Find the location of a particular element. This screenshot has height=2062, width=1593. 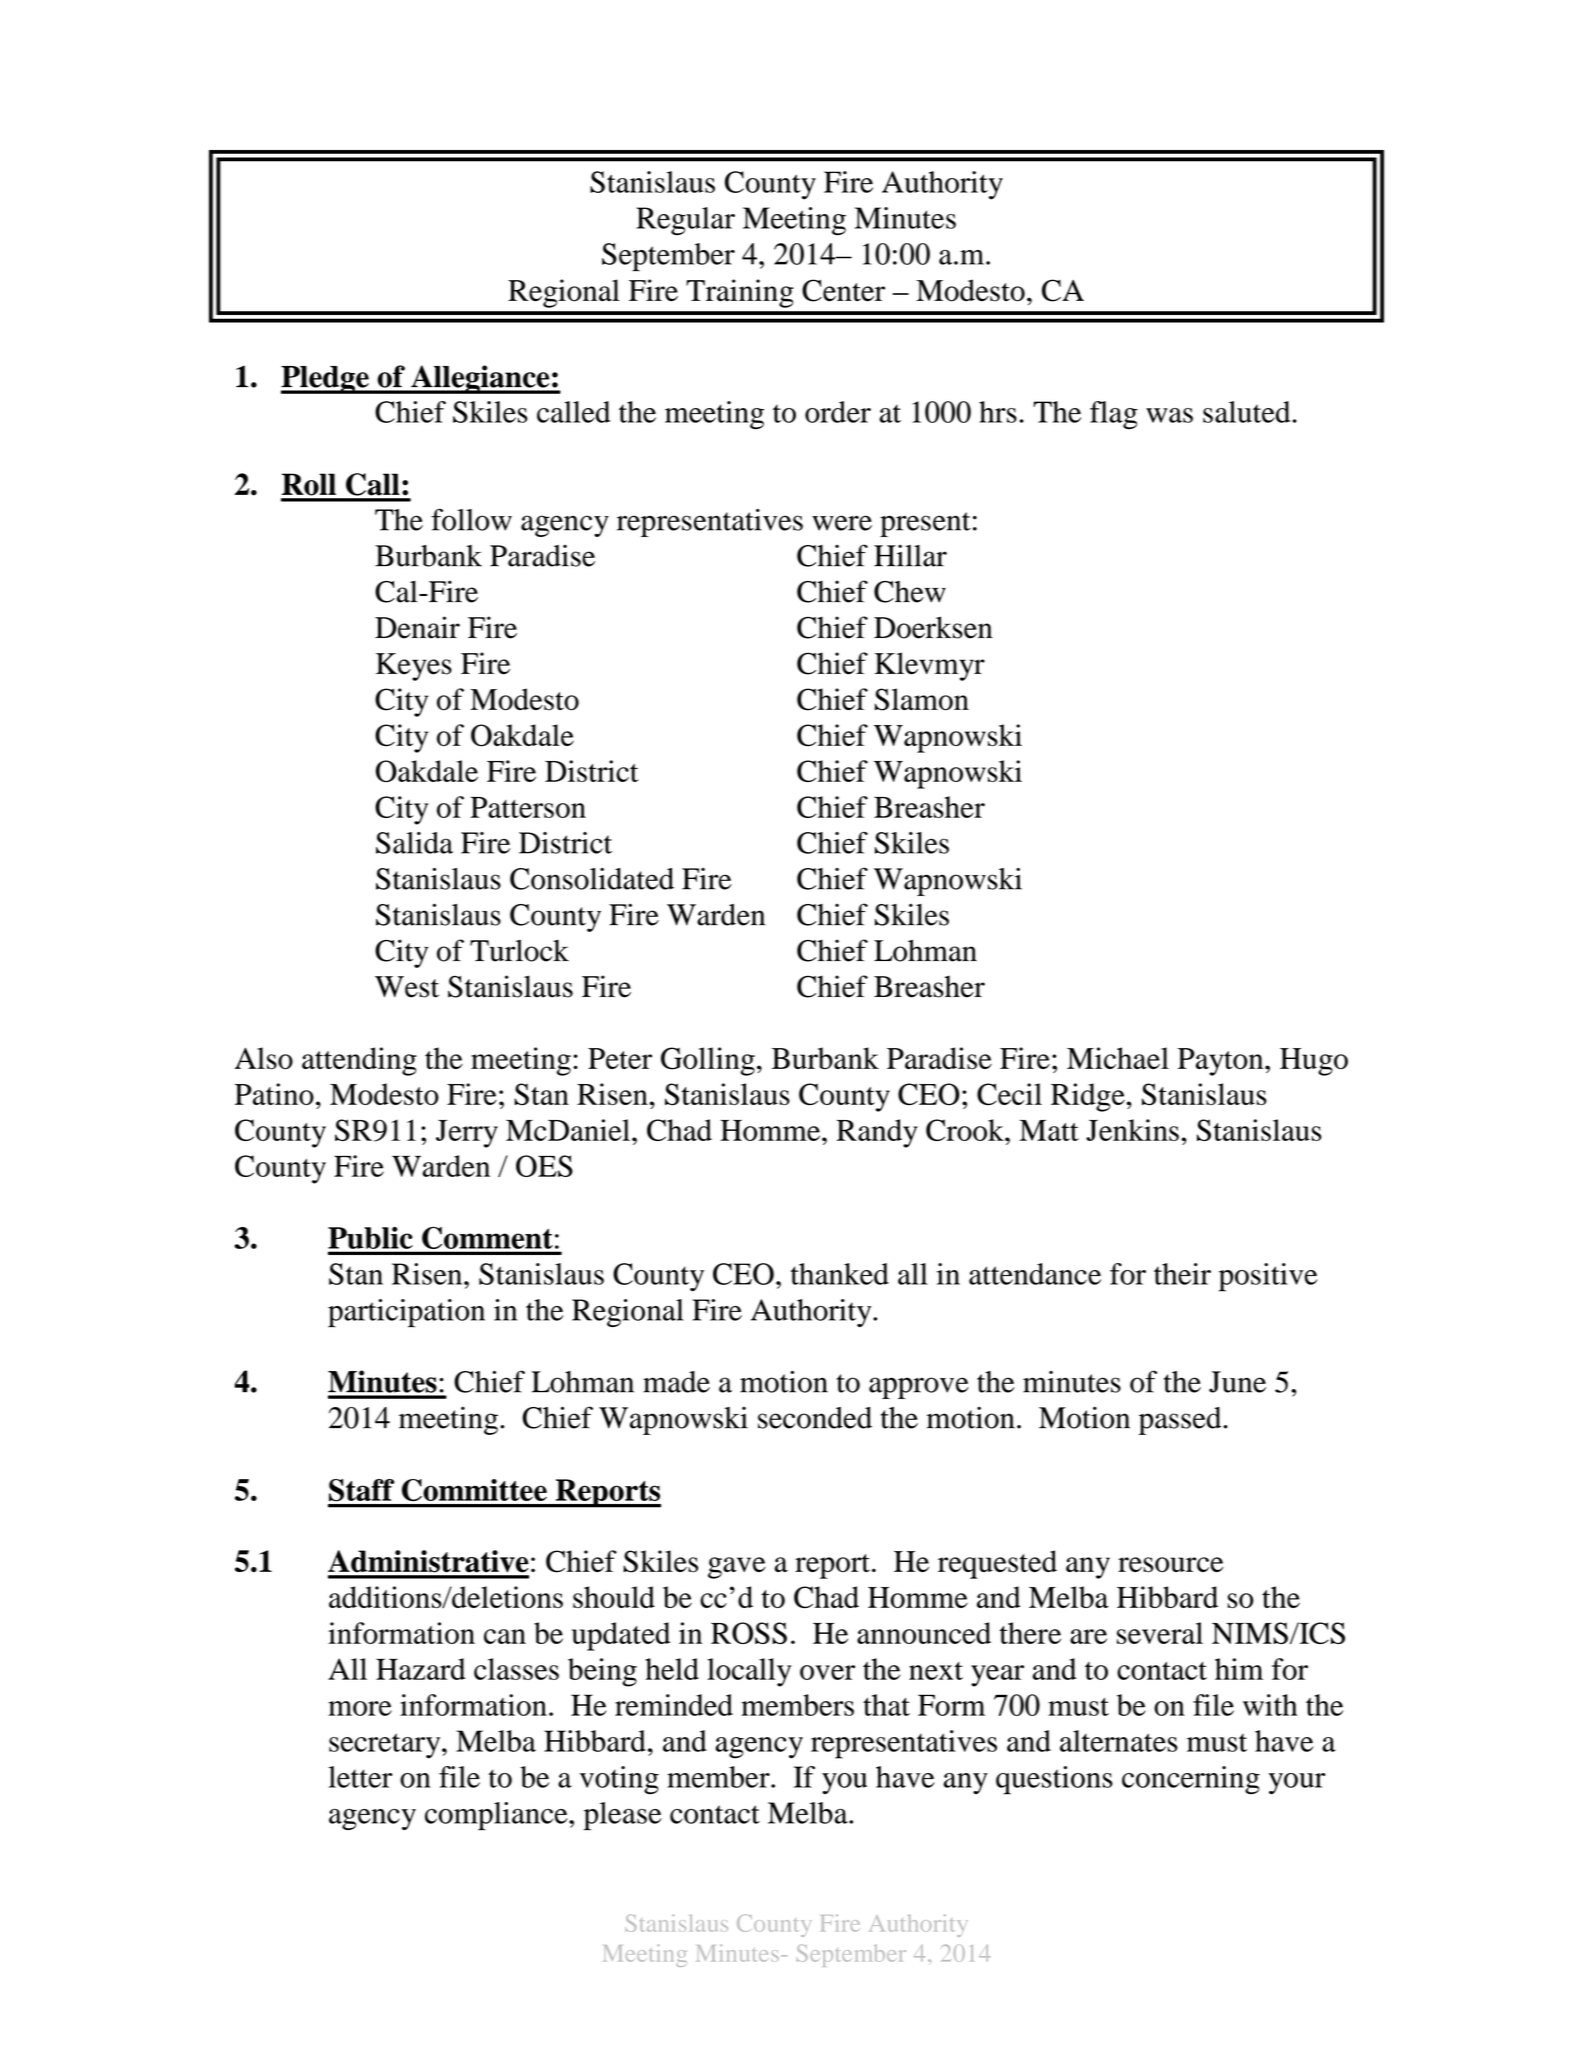

Training is located at coordinates (740, 293).
